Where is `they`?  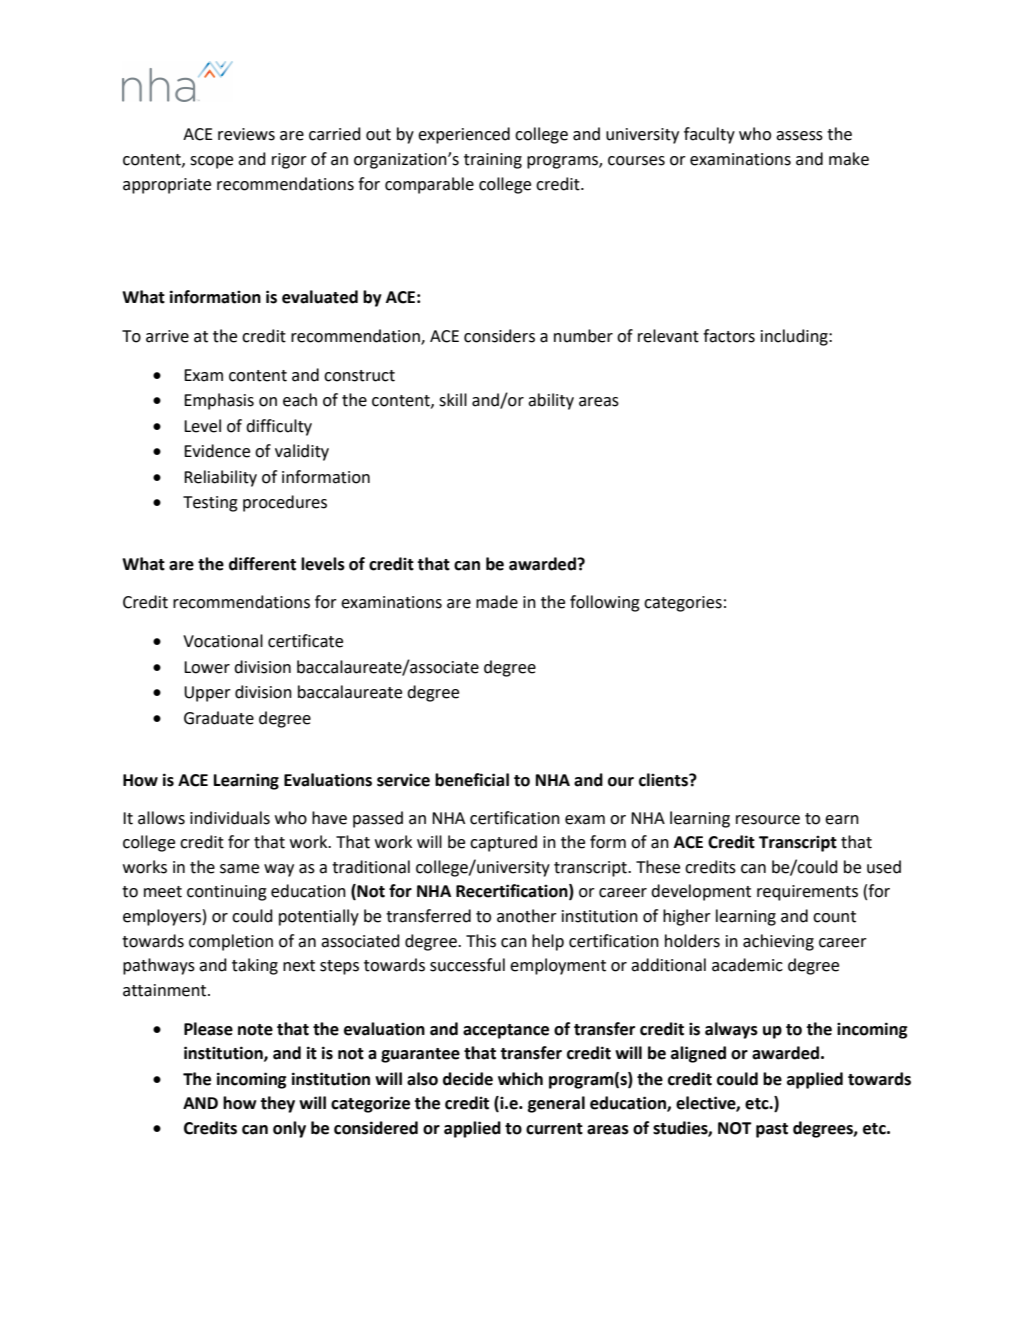
they is located at coordinates (277, 1104).
